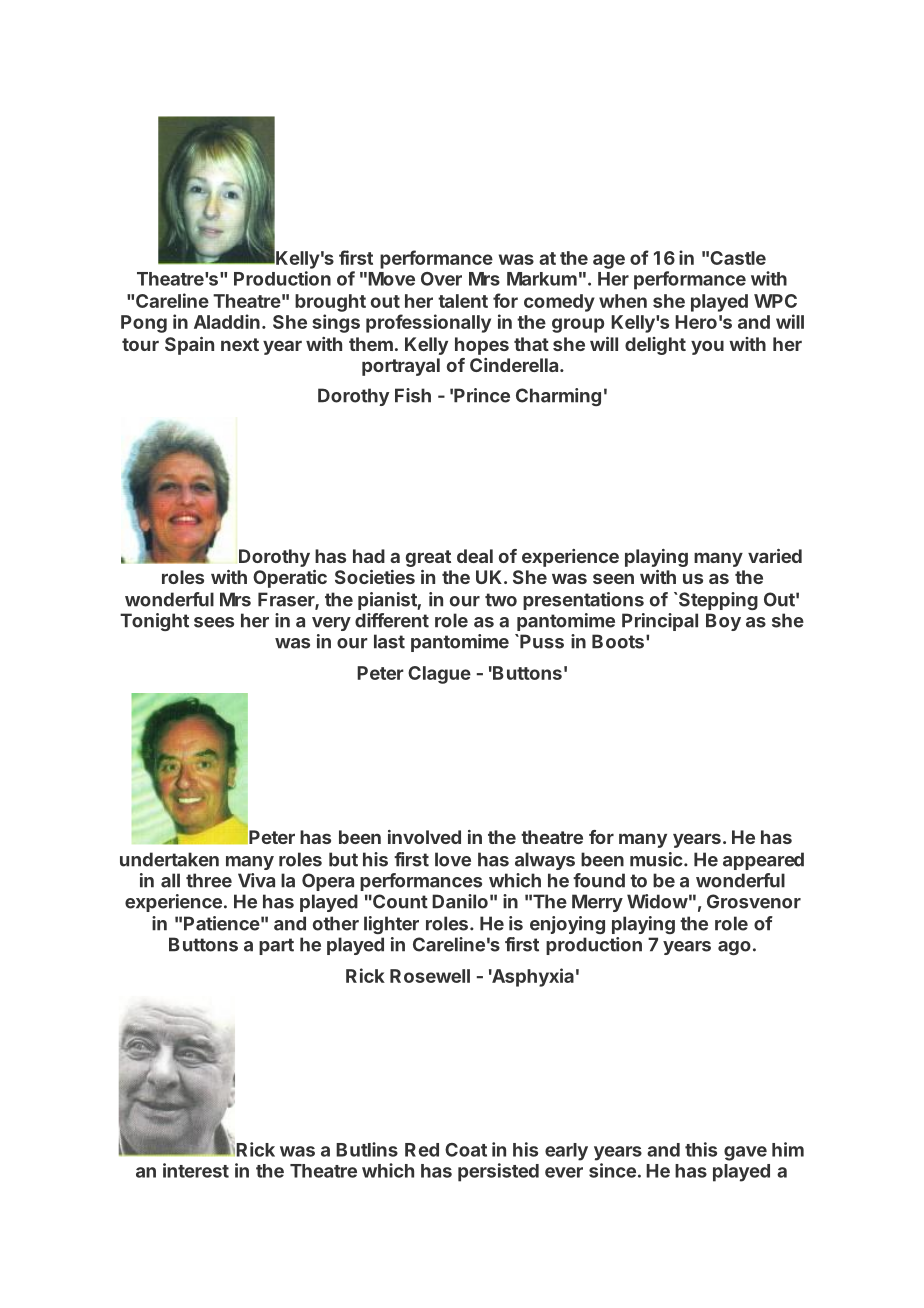  I want to click on talent, so click(463, 301).
